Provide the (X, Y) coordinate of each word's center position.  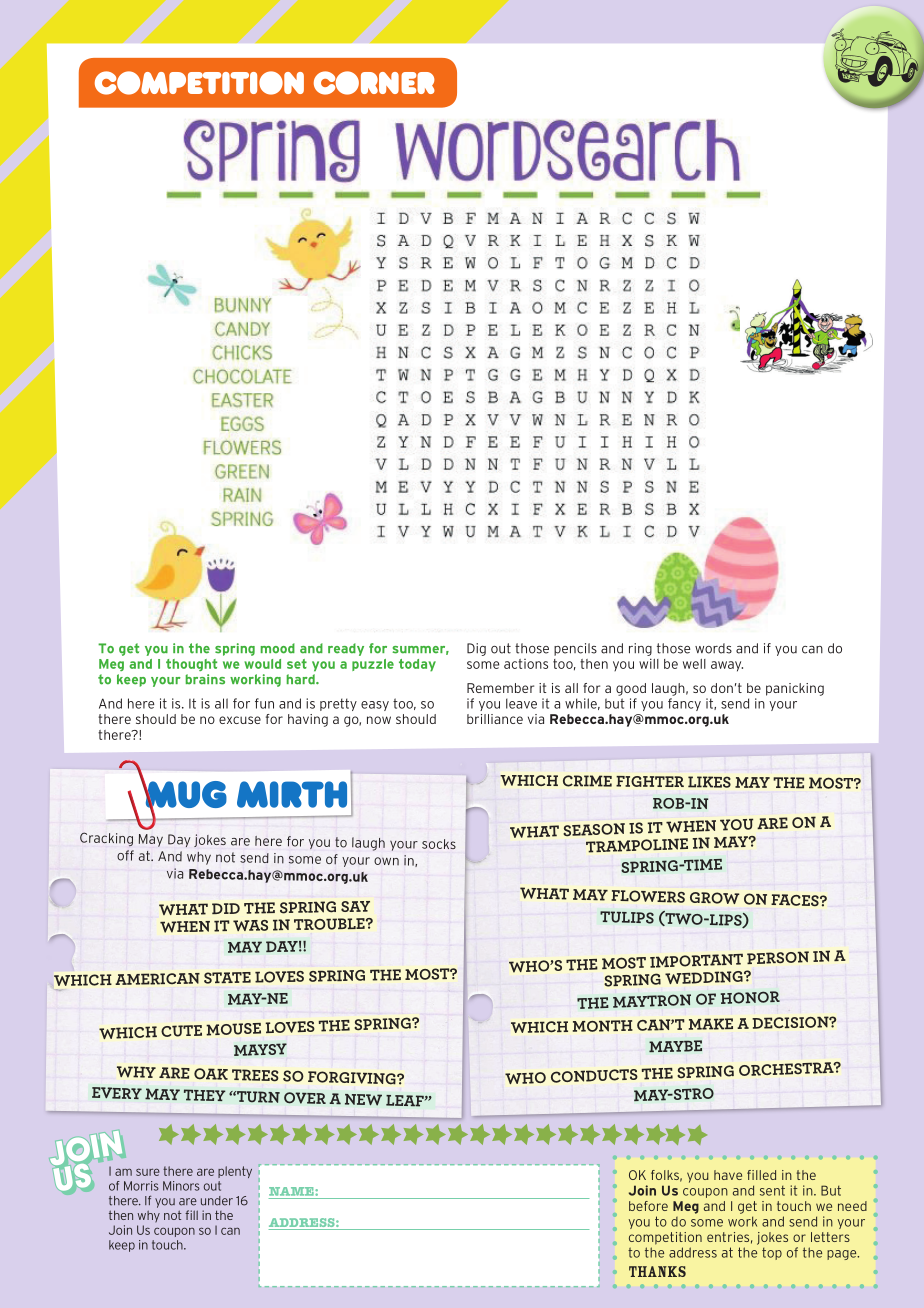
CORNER (374, 83)
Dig (476, 649)
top (772, 1254)
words (713, 648)
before (648, 1206)
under (217, 1201)
